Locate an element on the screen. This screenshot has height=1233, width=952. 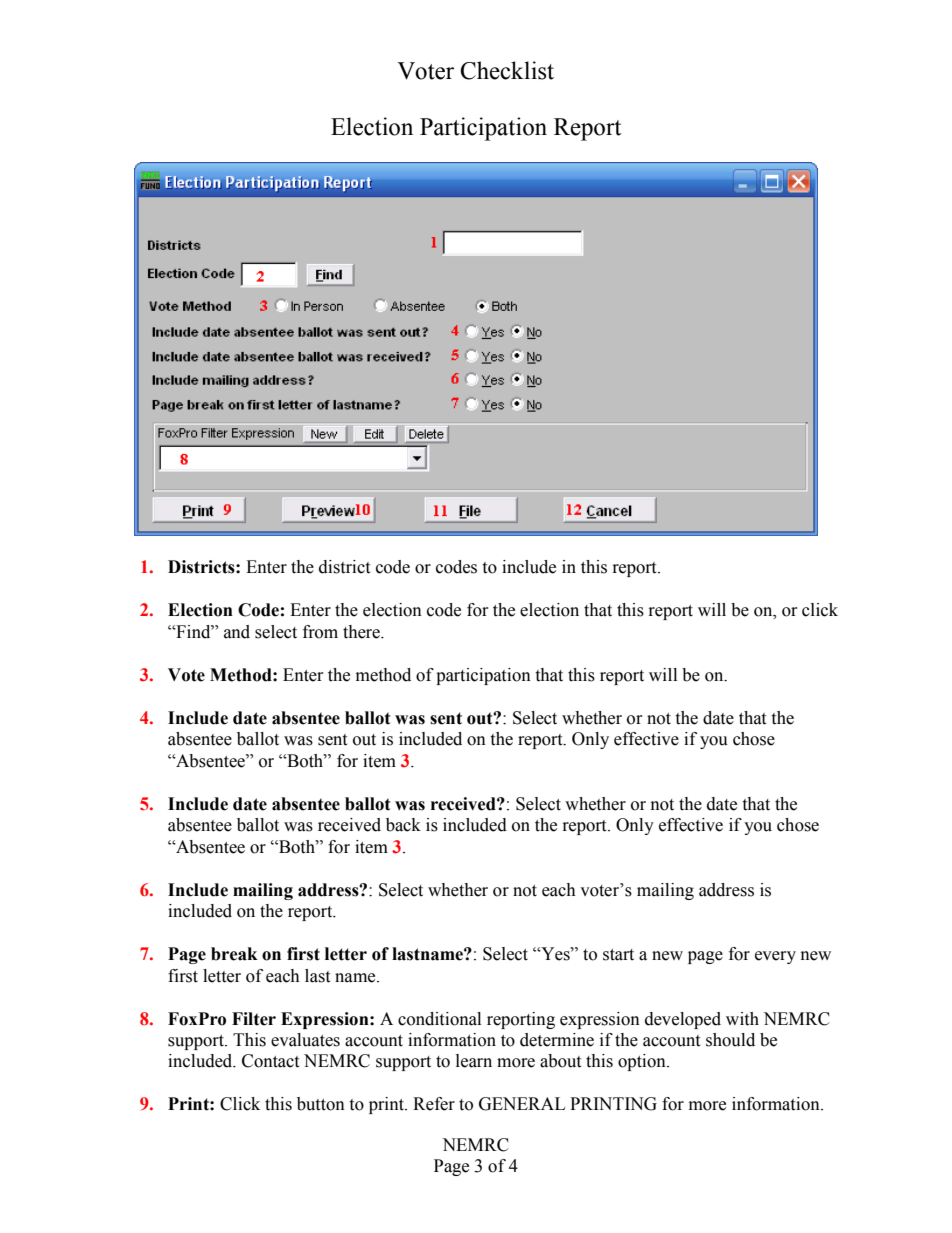
there is located at coordinates (362, 632).
